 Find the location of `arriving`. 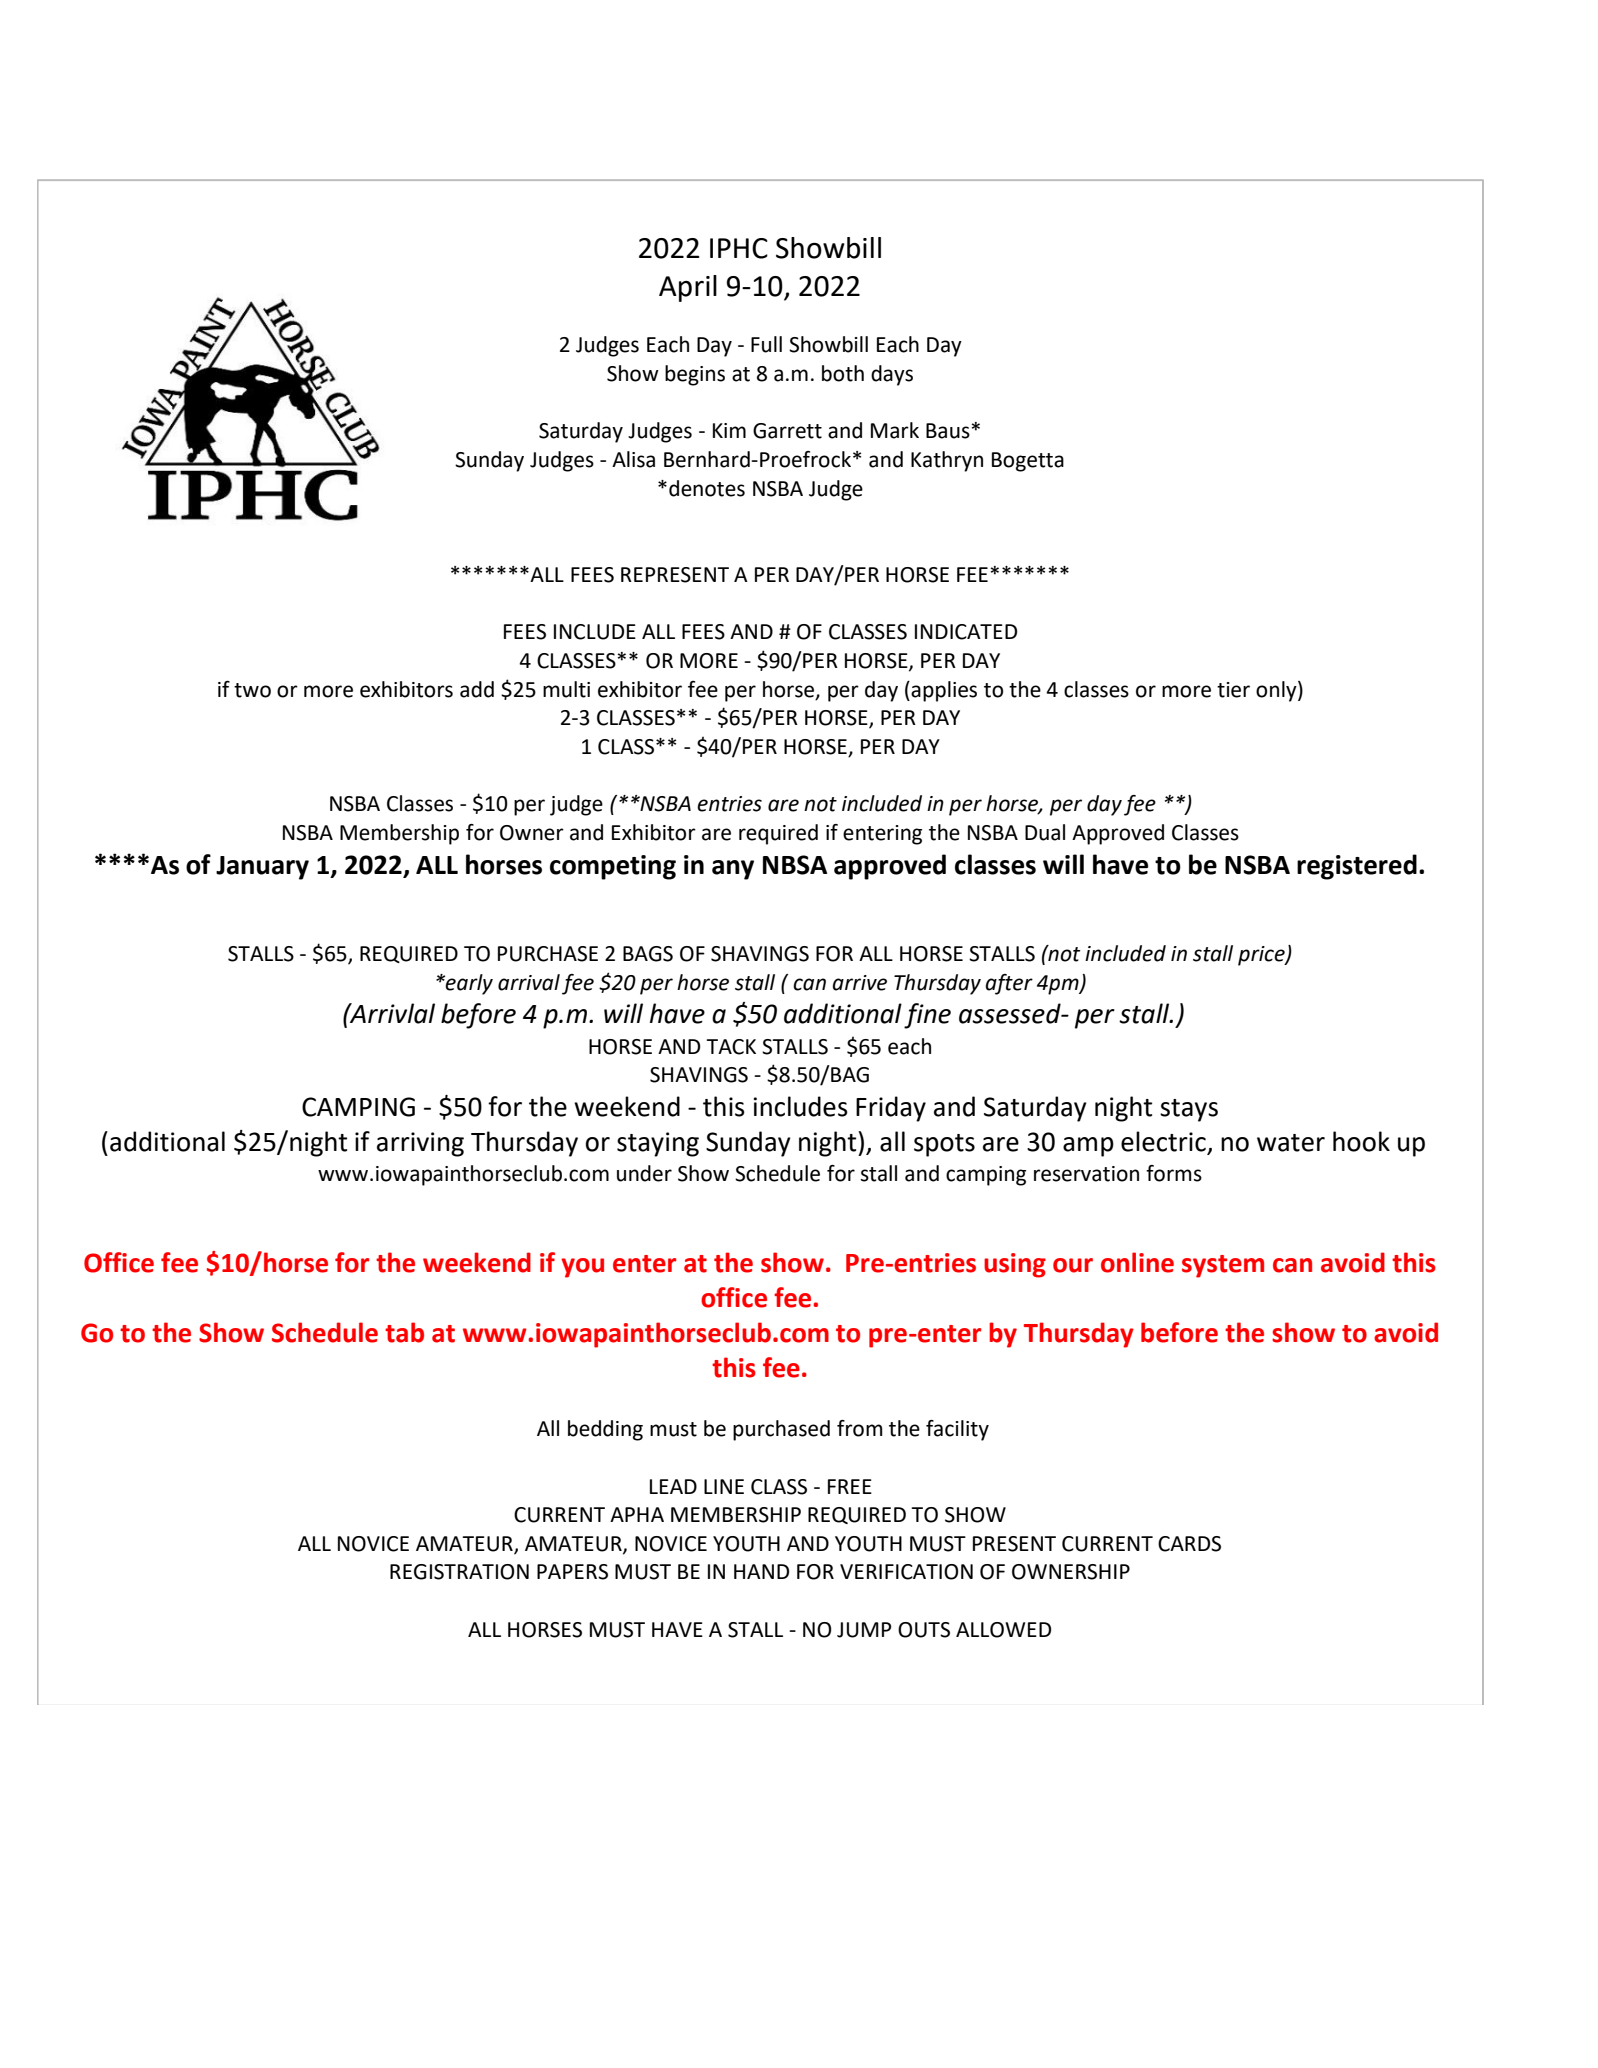

arriving is located at coordinates (420, 1144).
